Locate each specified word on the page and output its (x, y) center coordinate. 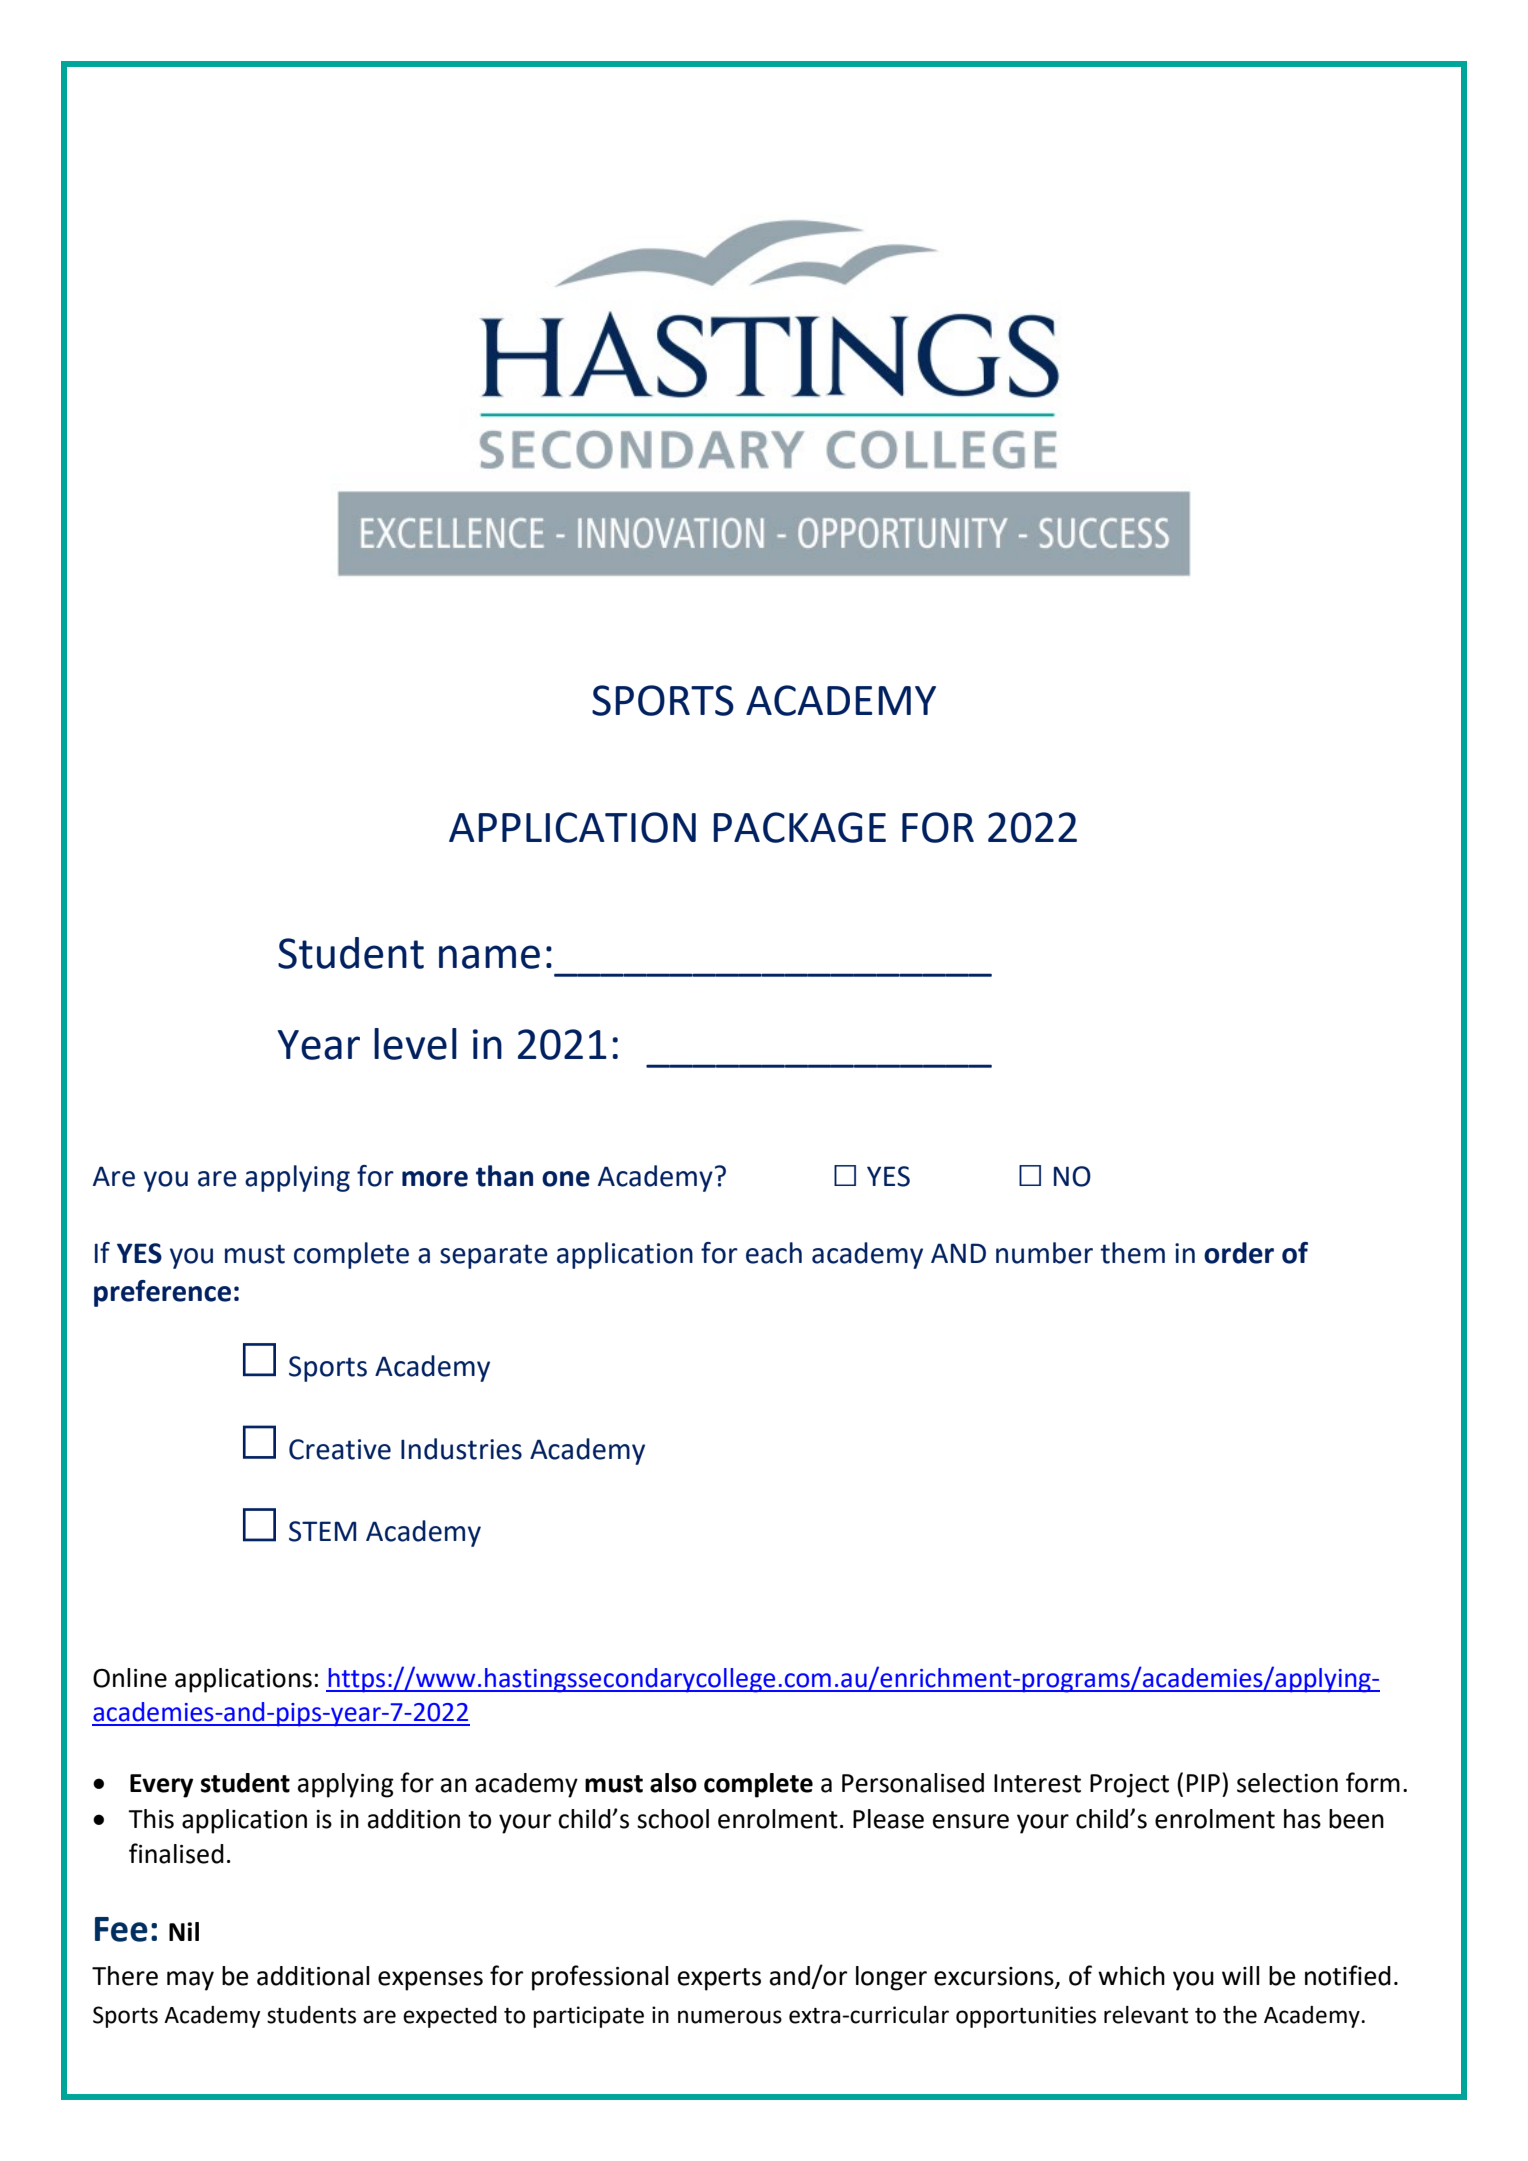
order (1239, 1253)
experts (719, 1979)
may (190, 1981)
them (1132, 1253)
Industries (461, 1449)
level (415, 1044)
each (774, 1253)
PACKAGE (799, 827)
